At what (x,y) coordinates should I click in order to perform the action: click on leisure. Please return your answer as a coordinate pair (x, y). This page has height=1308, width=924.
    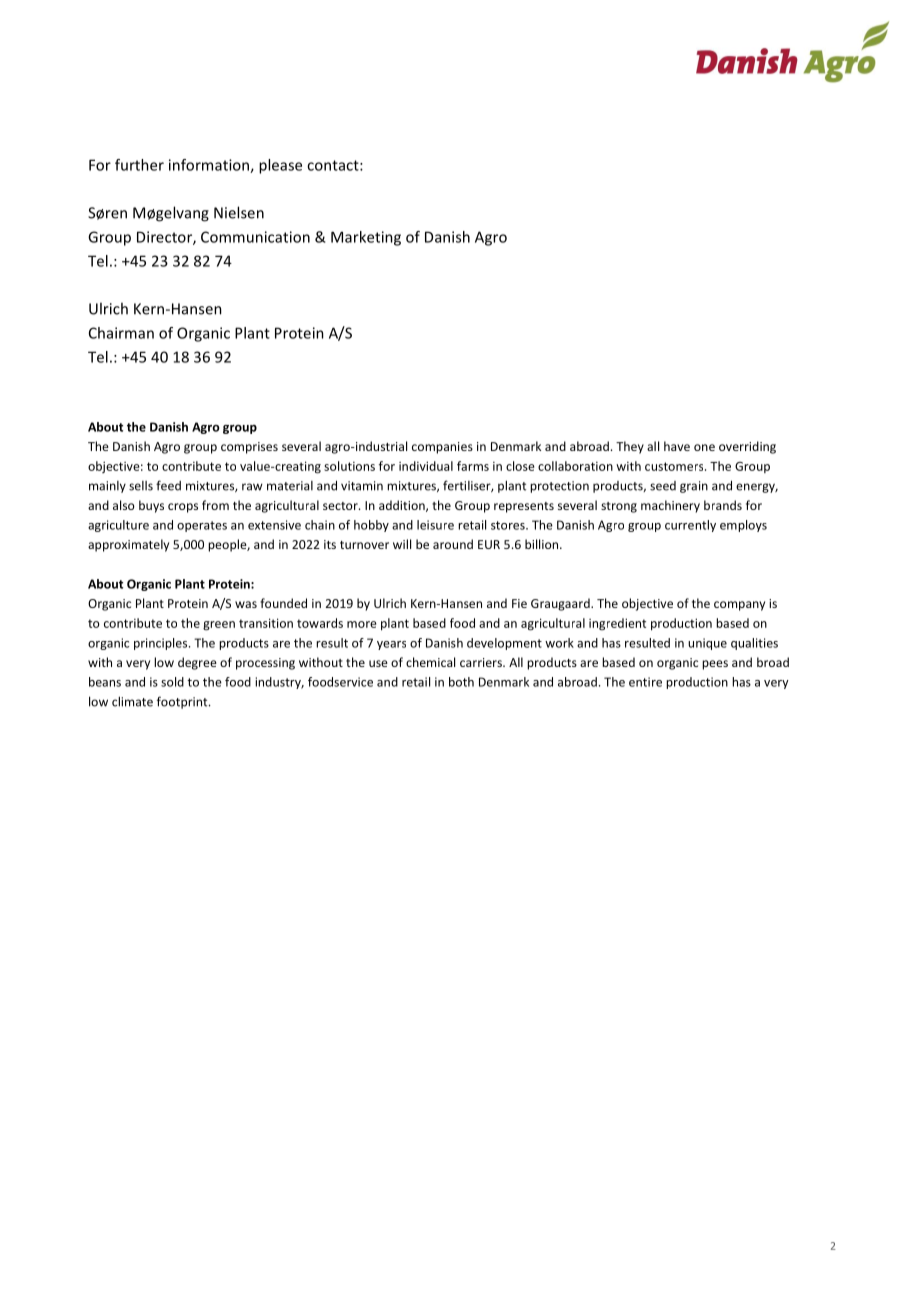
    Looking at the image, I should click on (435, 525).
